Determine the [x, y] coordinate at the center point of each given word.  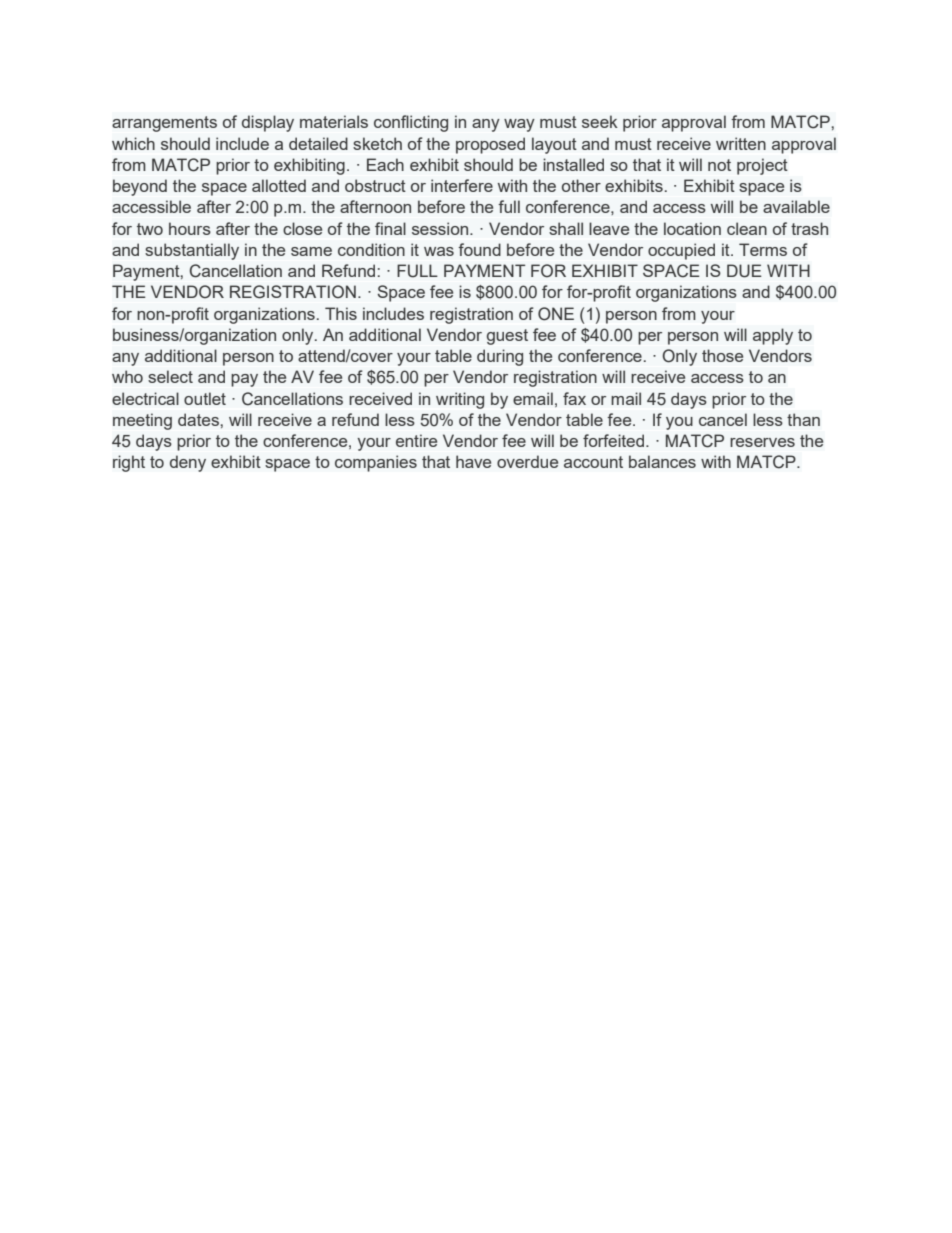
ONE [556, 314]
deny [188, 463]
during [500, 357]
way [519, 125]
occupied [681, 251]
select [170, 376]
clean [747, 228]
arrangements [164, 124]
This [341, 313]
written [741, 143]
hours [190, 228]
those [722, 355]
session [441, 228]
